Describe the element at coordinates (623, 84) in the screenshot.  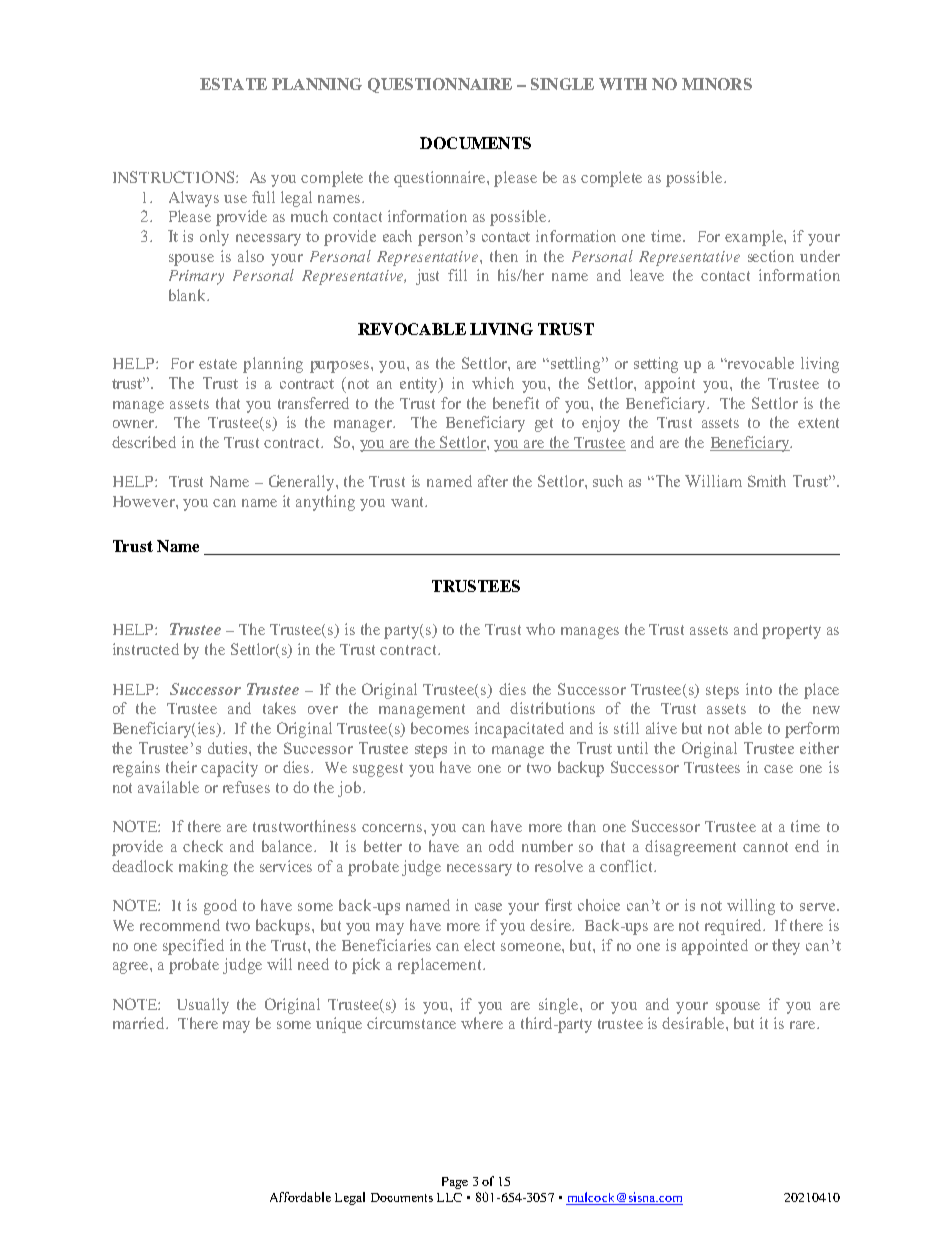
I see `WITH` at that location.
